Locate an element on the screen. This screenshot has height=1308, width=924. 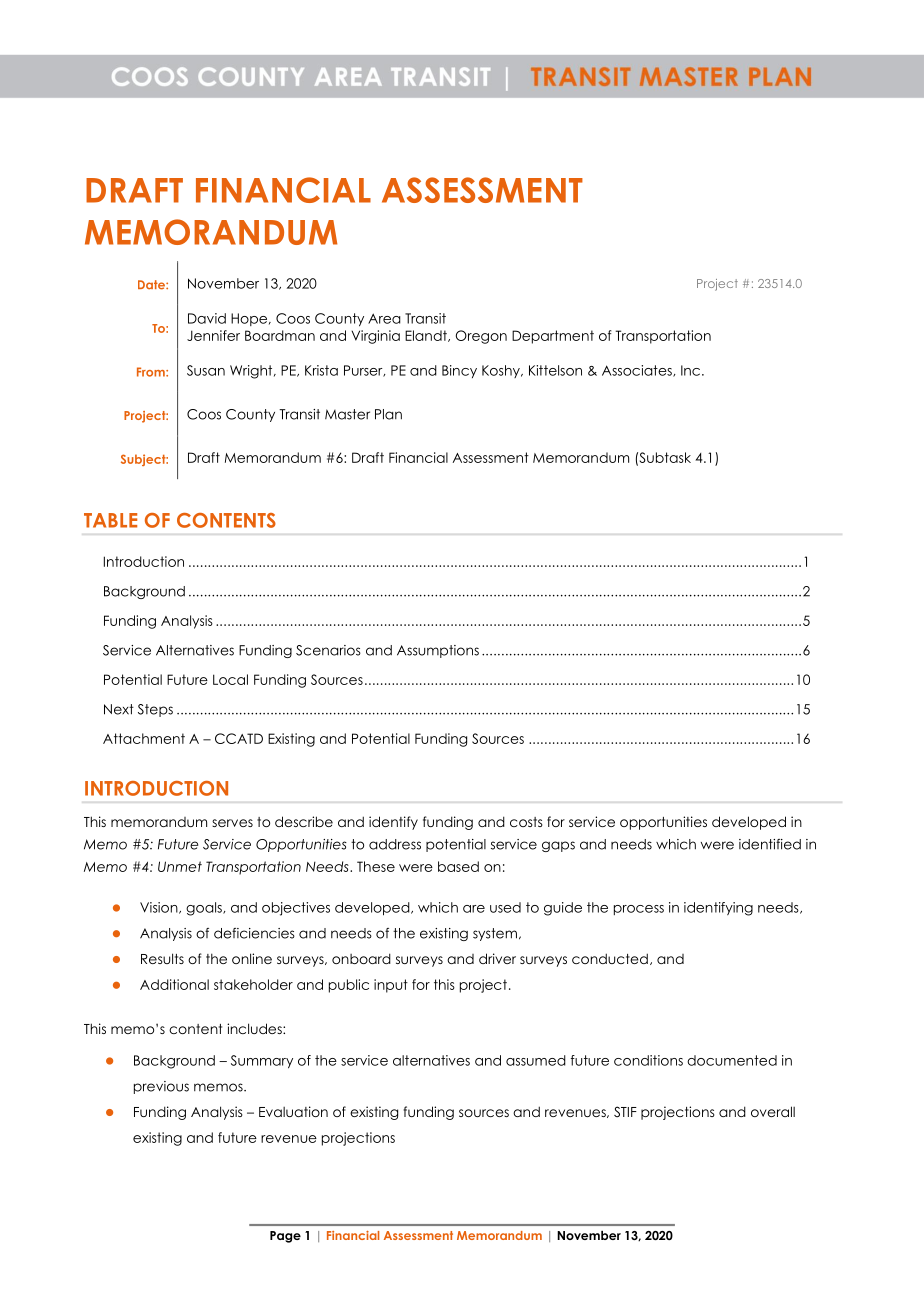
David is located at coordinates (207, 318).
